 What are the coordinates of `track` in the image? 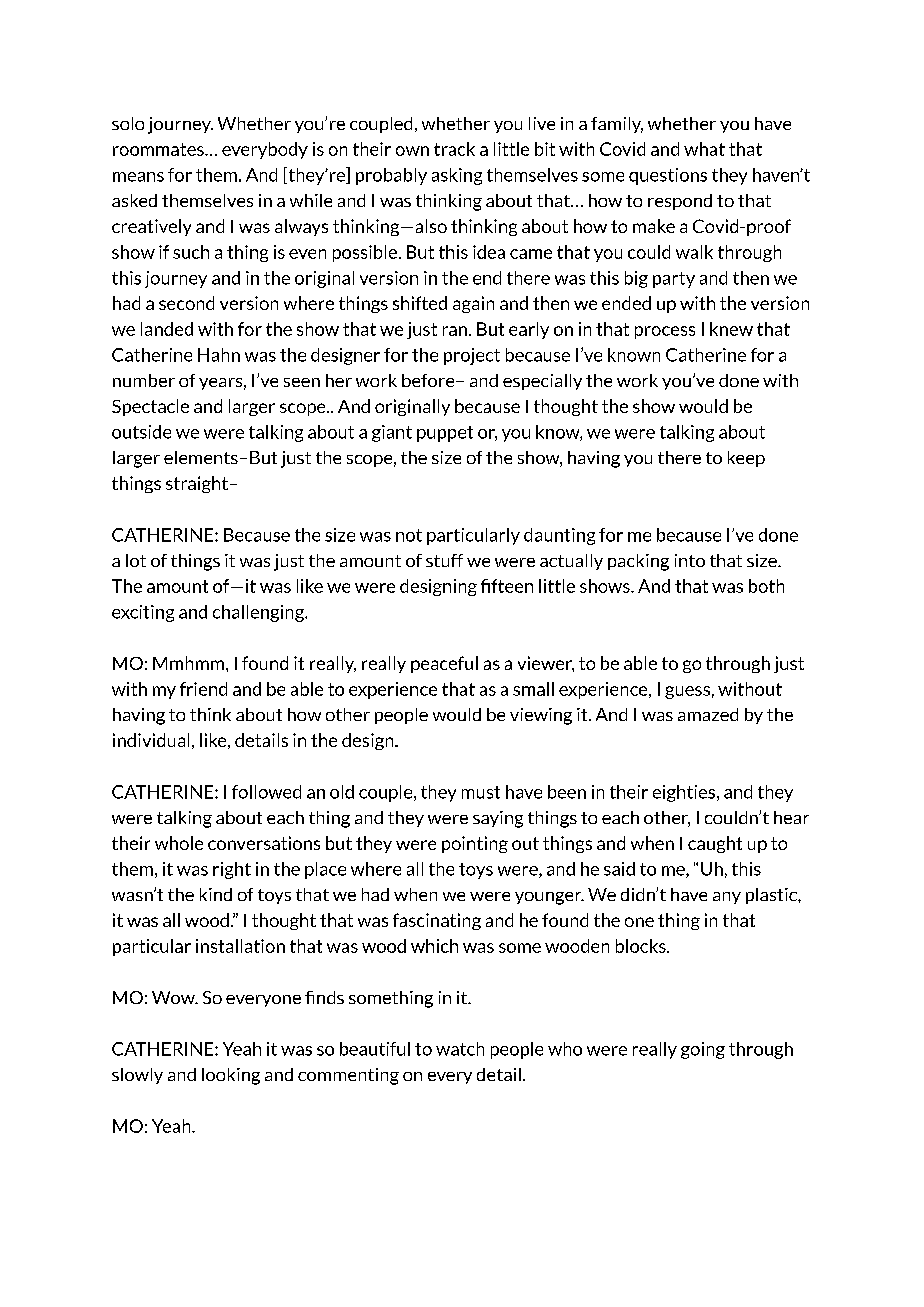 It's located at (454, 149).
